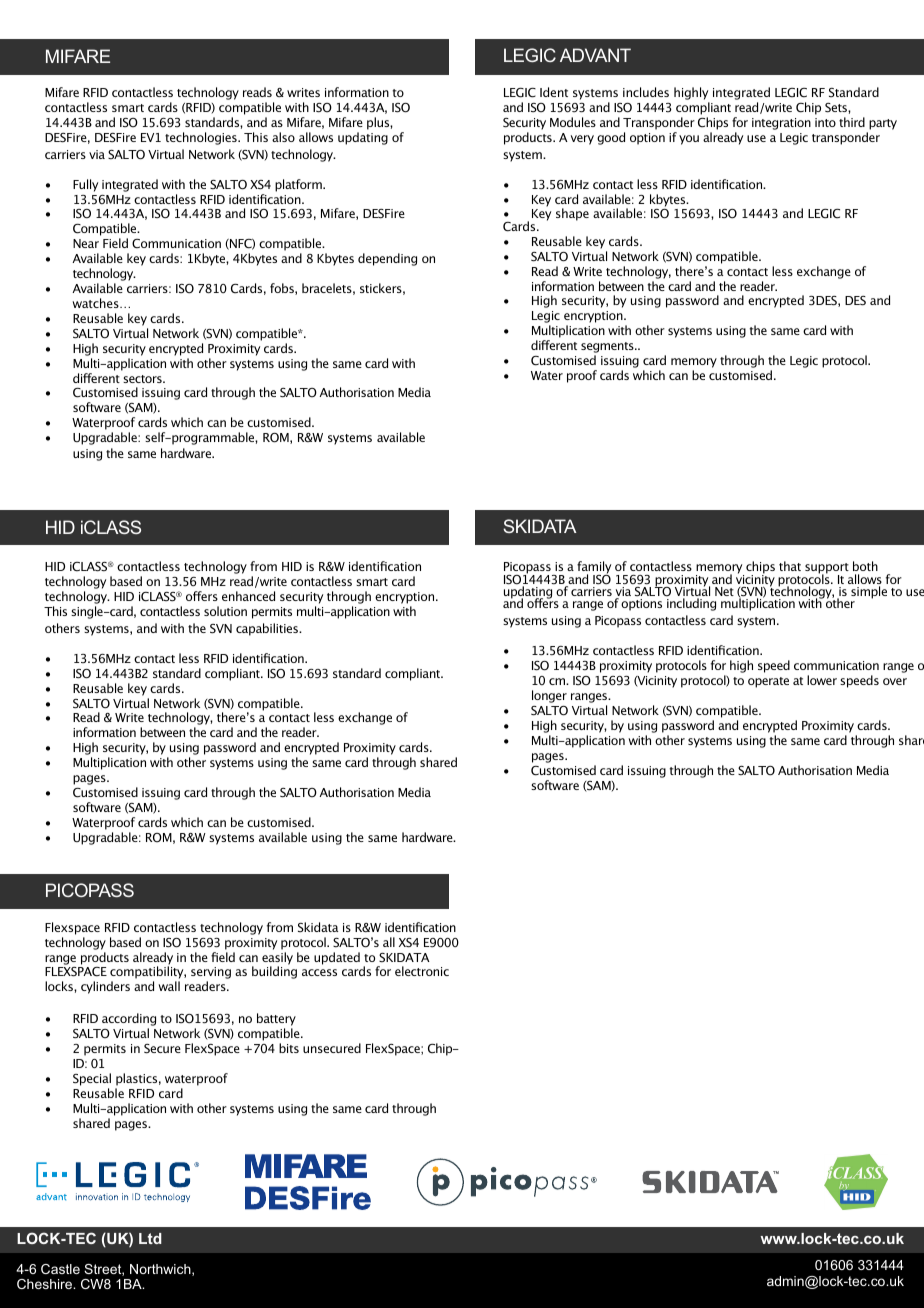 The height and width of the screenshot is (1308, 924). Describe the element at coordinates (202, 138) in the screenshot. I see `technologies` at that location.
